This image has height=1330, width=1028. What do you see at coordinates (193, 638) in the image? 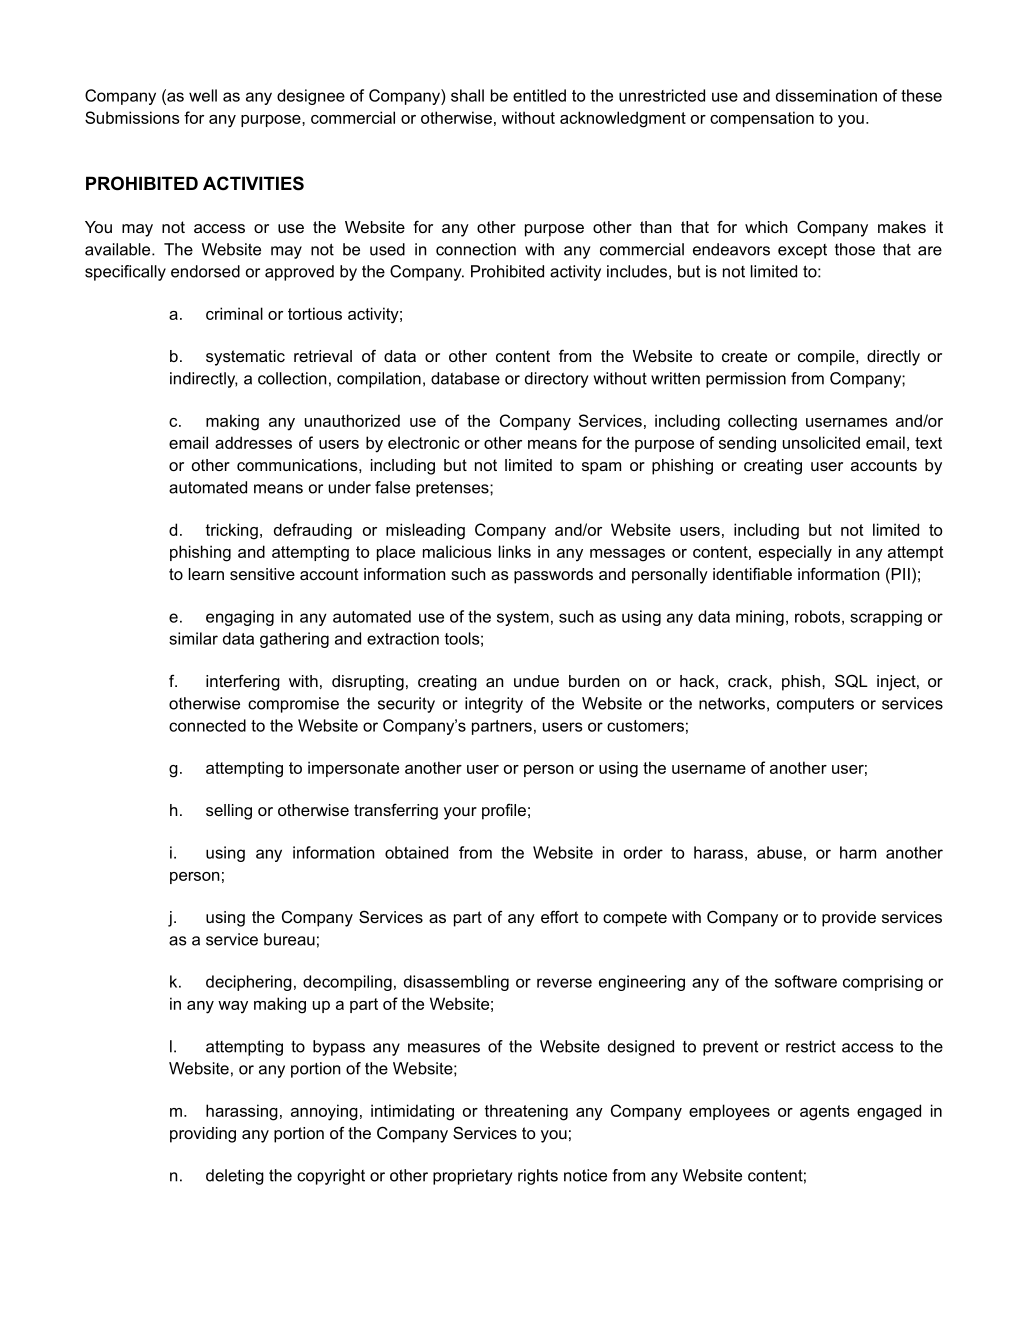
I see `similar` at bounding box center [193, 638].
